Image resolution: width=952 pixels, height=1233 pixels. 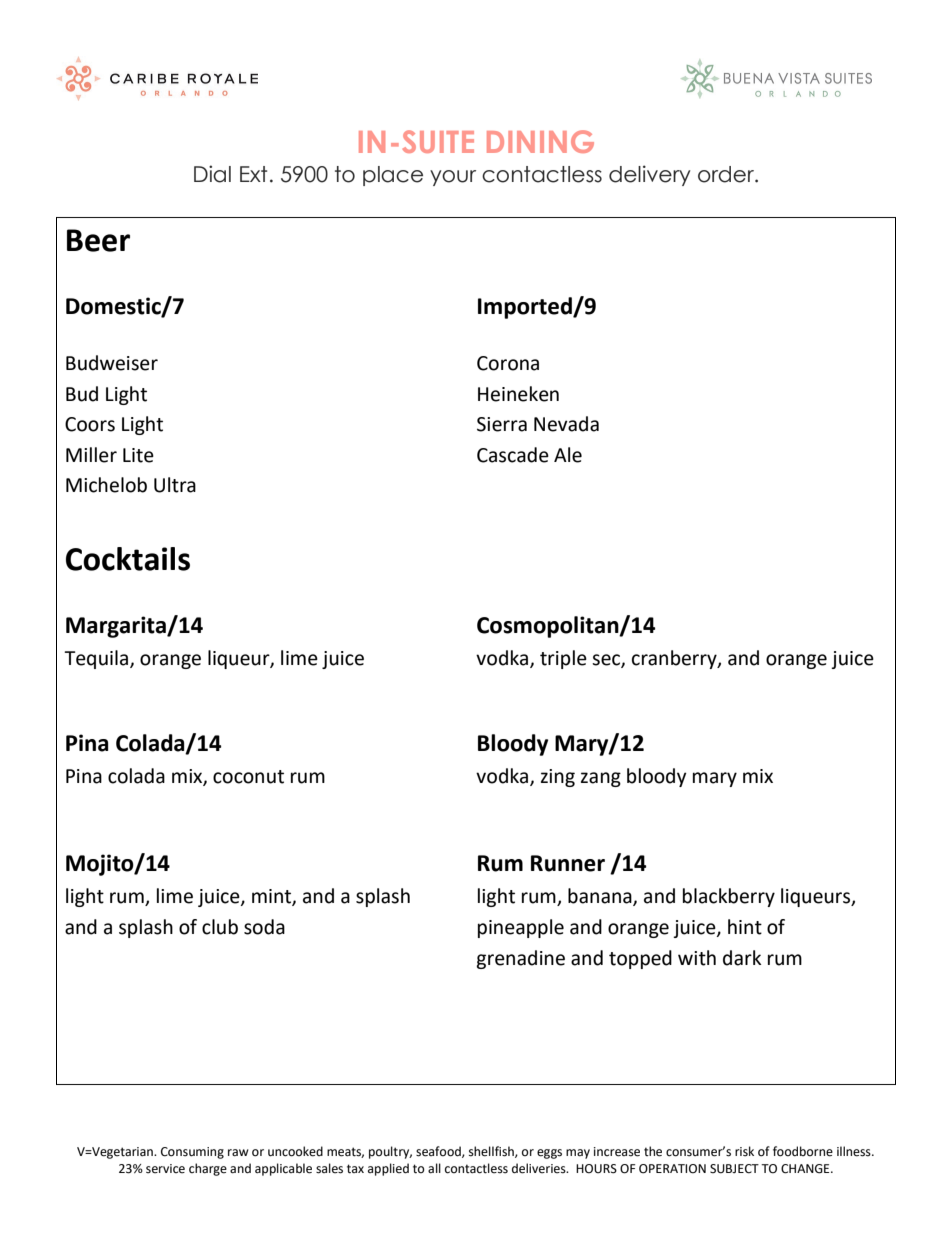 What do you see at coordinates (212, 174) in the document?
I see `Dial` at bounding box center [212, 174].
